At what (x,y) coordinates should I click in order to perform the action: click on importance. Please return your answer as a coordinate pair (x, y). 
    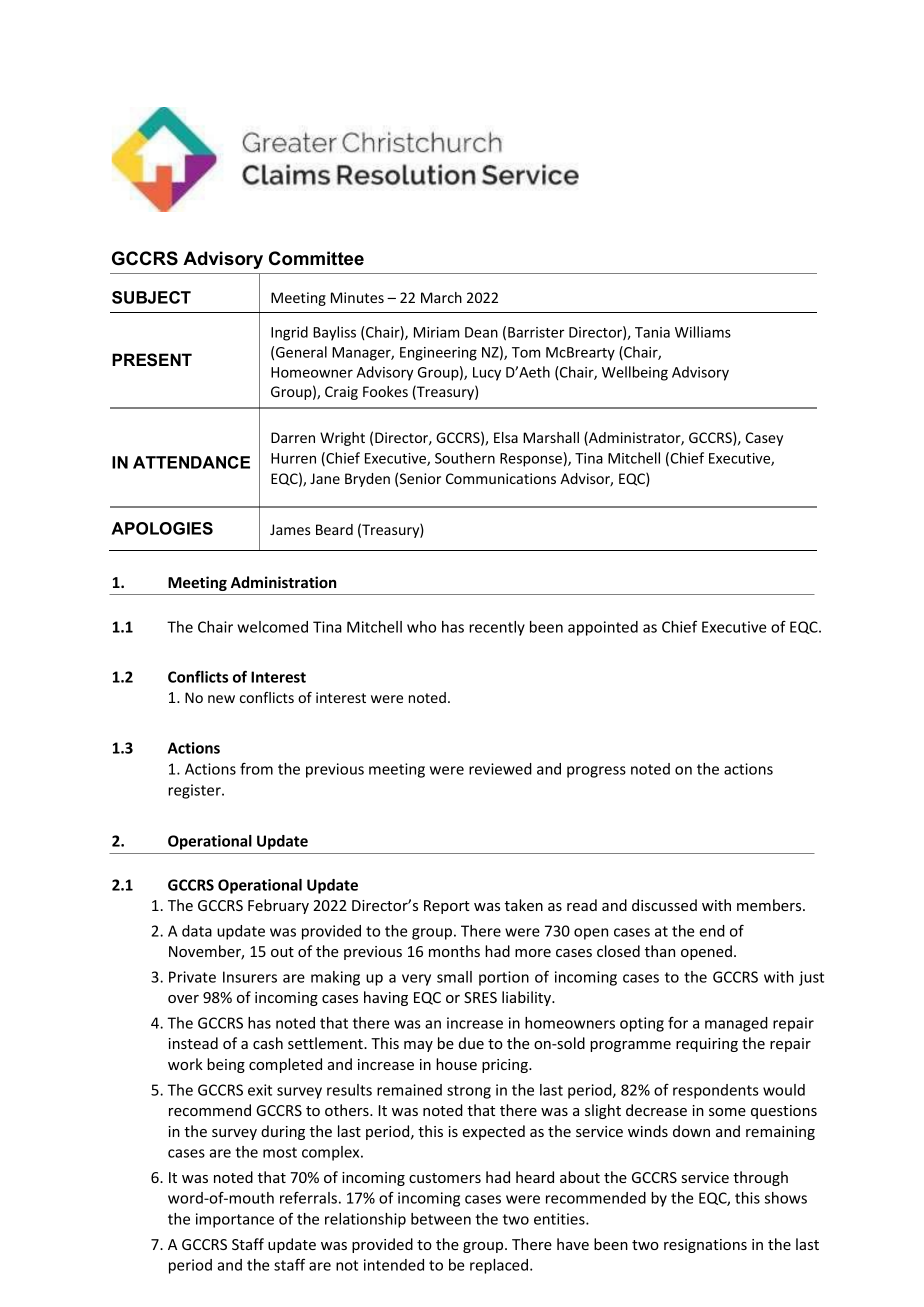
    Looking at the image, I should click on (235, 1220).
